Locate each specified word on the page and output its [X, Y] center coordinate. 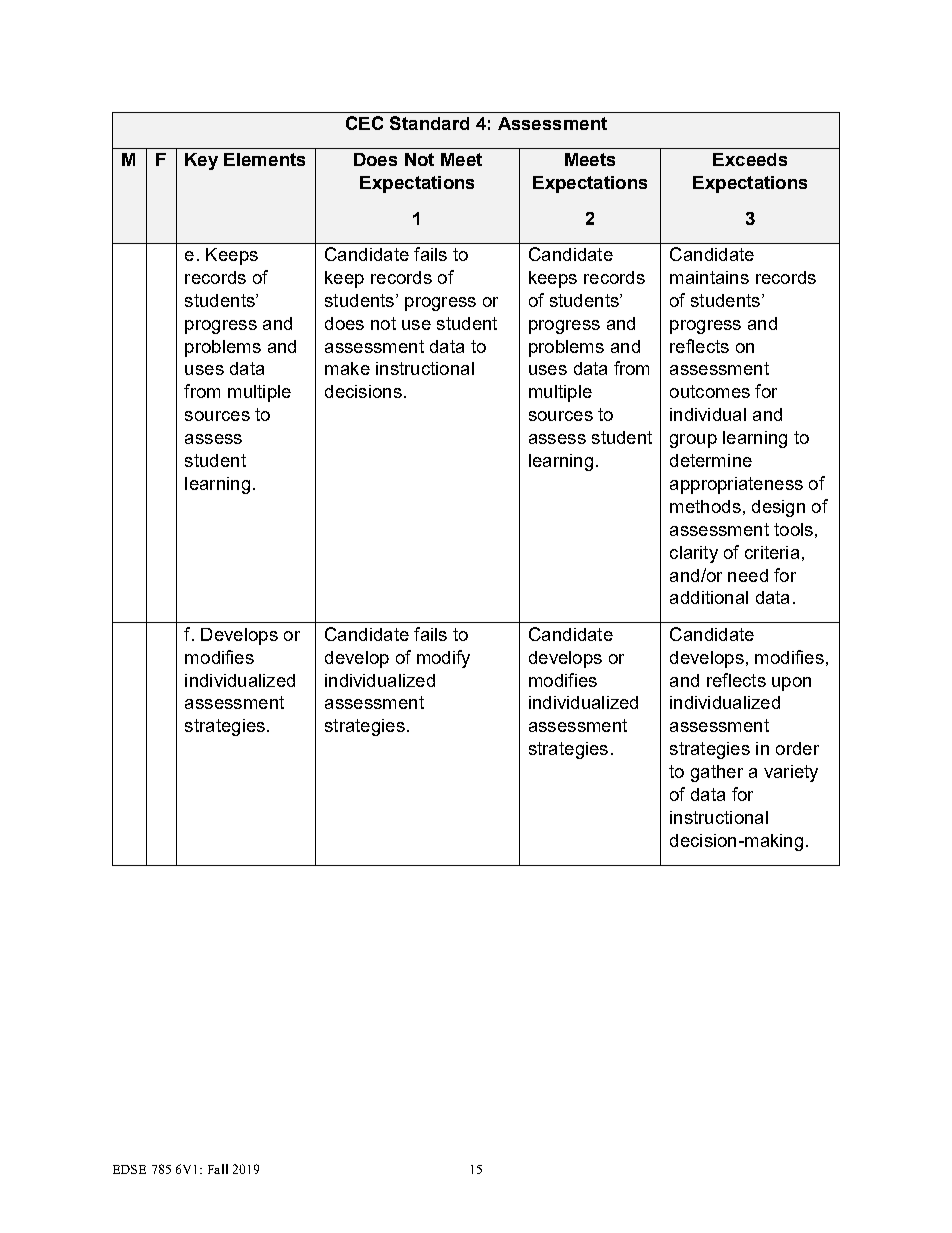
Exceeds [750, 159]
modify [443, 659]
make [347, 368]
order [797, 748]
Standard [429, 123]
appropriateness [736, 485]
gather [717, 773]
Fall [218, 1169]
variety [791, 773]
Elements [264, 159]
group [693, 441]
